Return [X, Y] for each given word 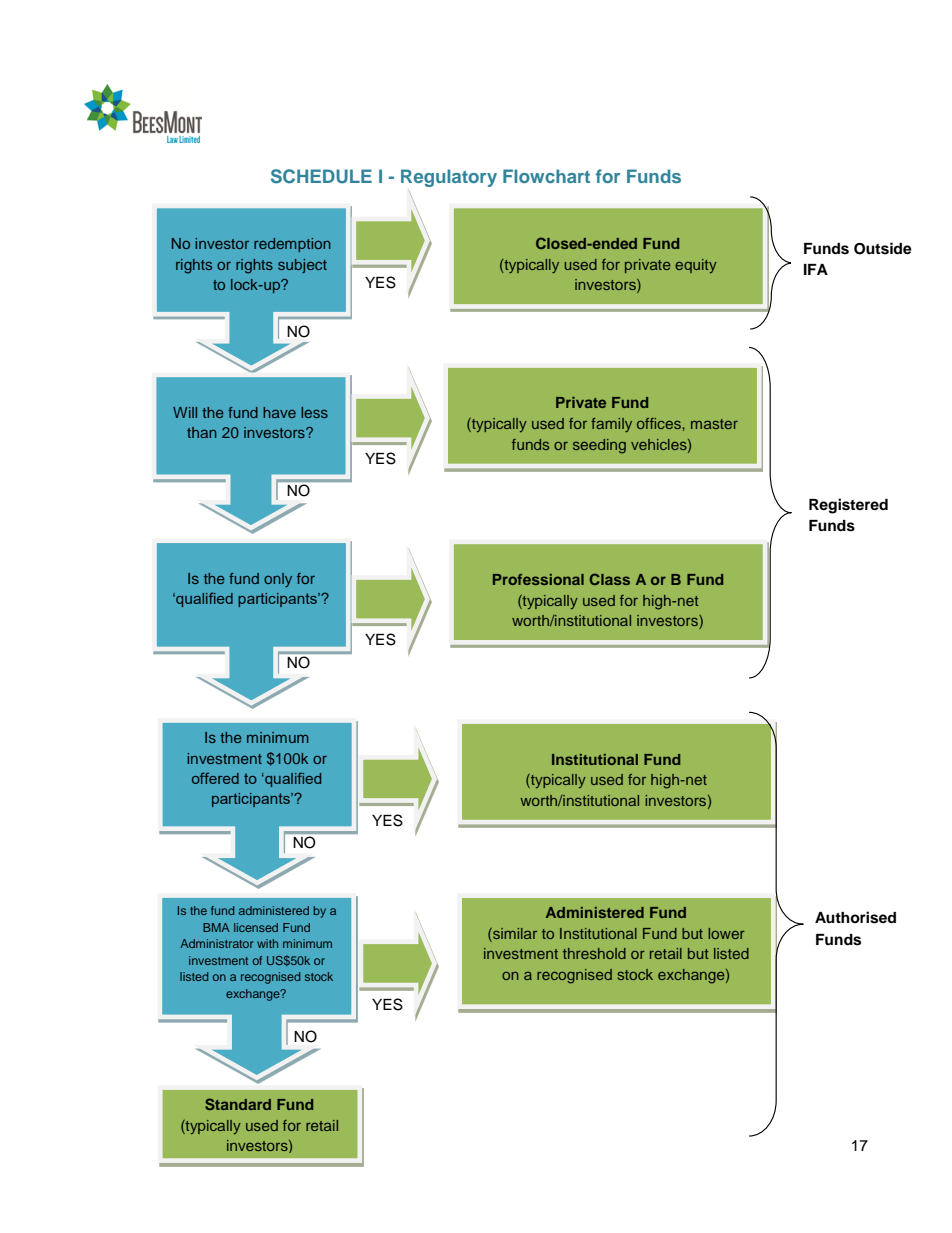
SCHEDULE [321, 176]
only [278, 580]
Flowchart [546, 176]
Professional [538, 579]
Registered [848, 506]
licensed [256, 927]
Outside [883, 248]
